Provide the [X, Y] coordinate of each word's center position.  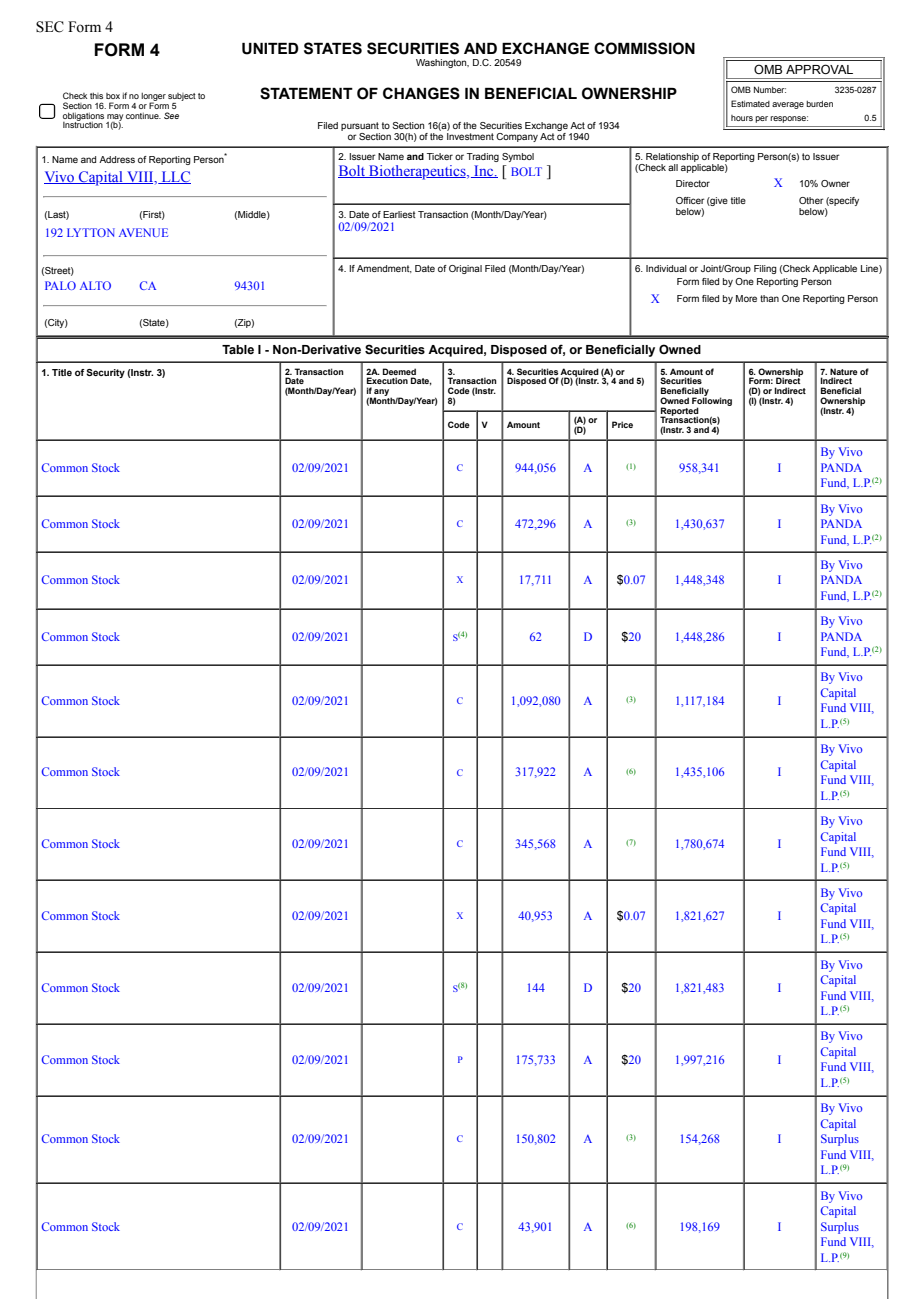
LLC [175, 177]
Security [105, 373]
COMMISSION [644, 48]
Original [465, 269]
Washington [442, 63]
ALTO [95, 285]
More [746, 298]
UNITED [270, 49]
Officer [690, 200]
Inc [484, 171]
